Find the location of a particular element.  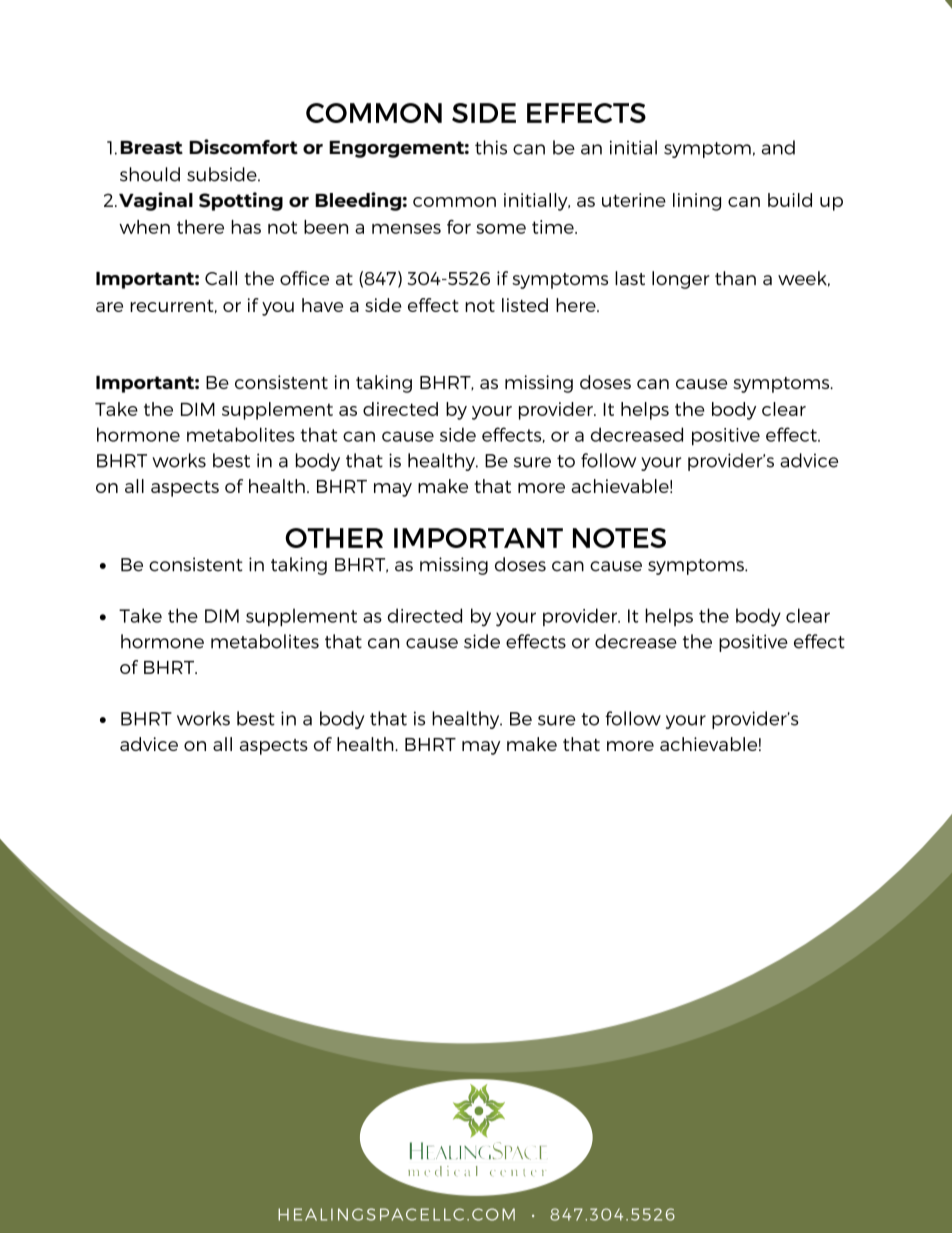

than is located at coordinates (735, 278).
